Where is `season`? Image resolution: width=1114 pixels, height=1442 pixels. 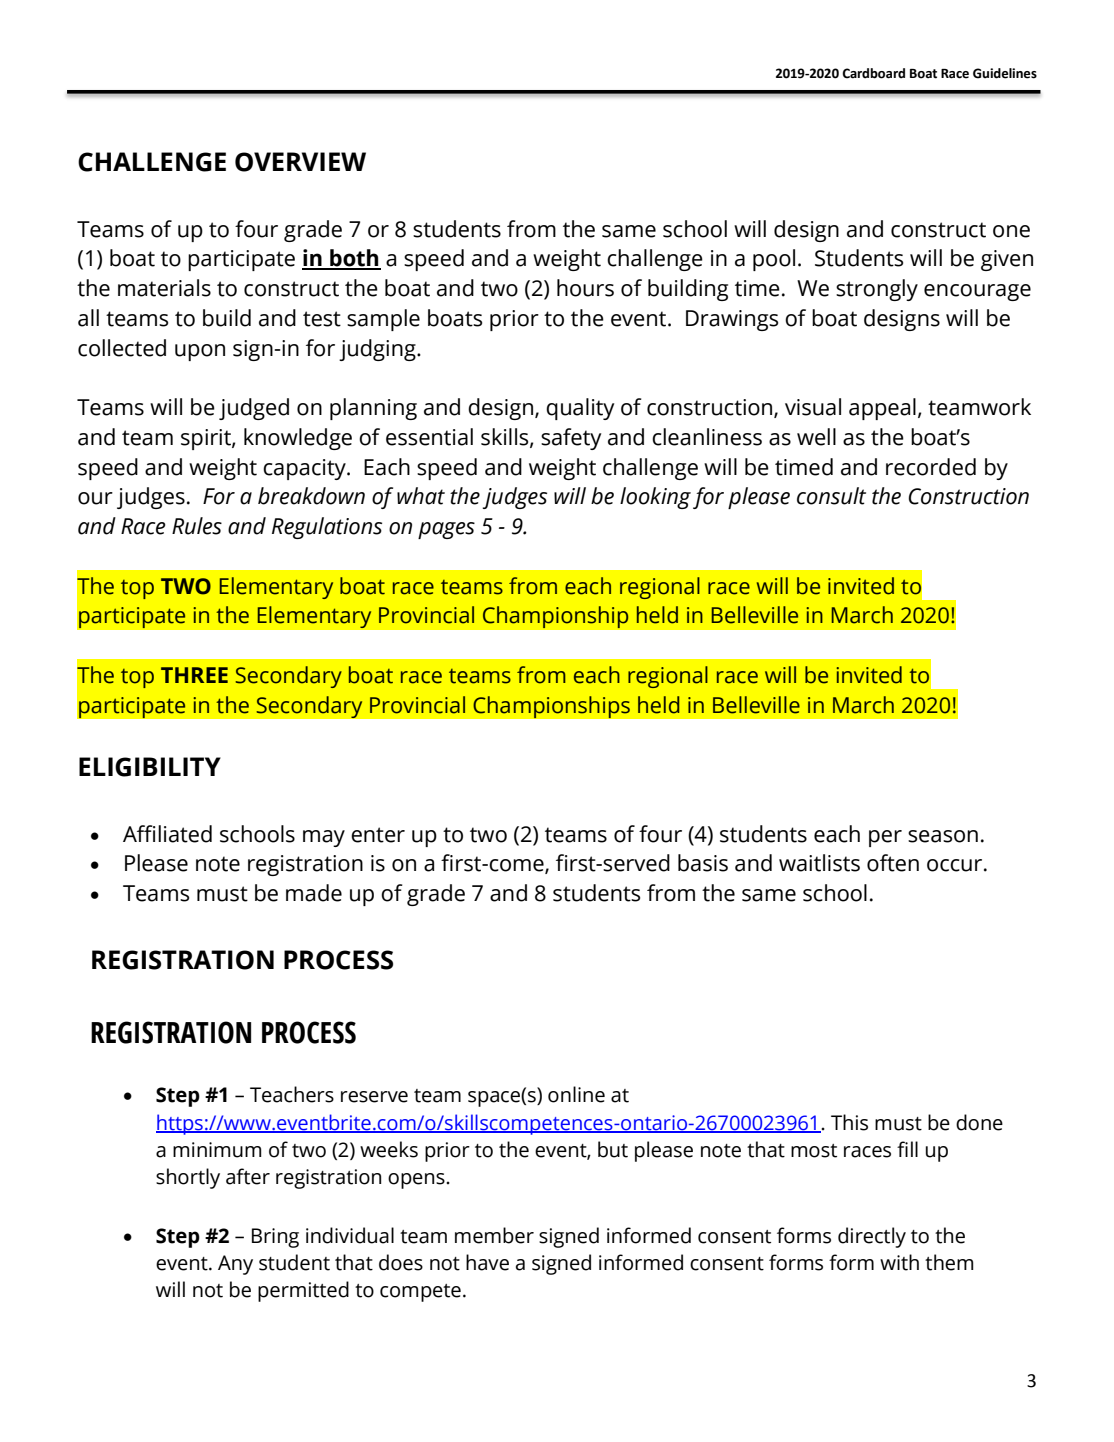 season is located at coordinates (943, 836).
